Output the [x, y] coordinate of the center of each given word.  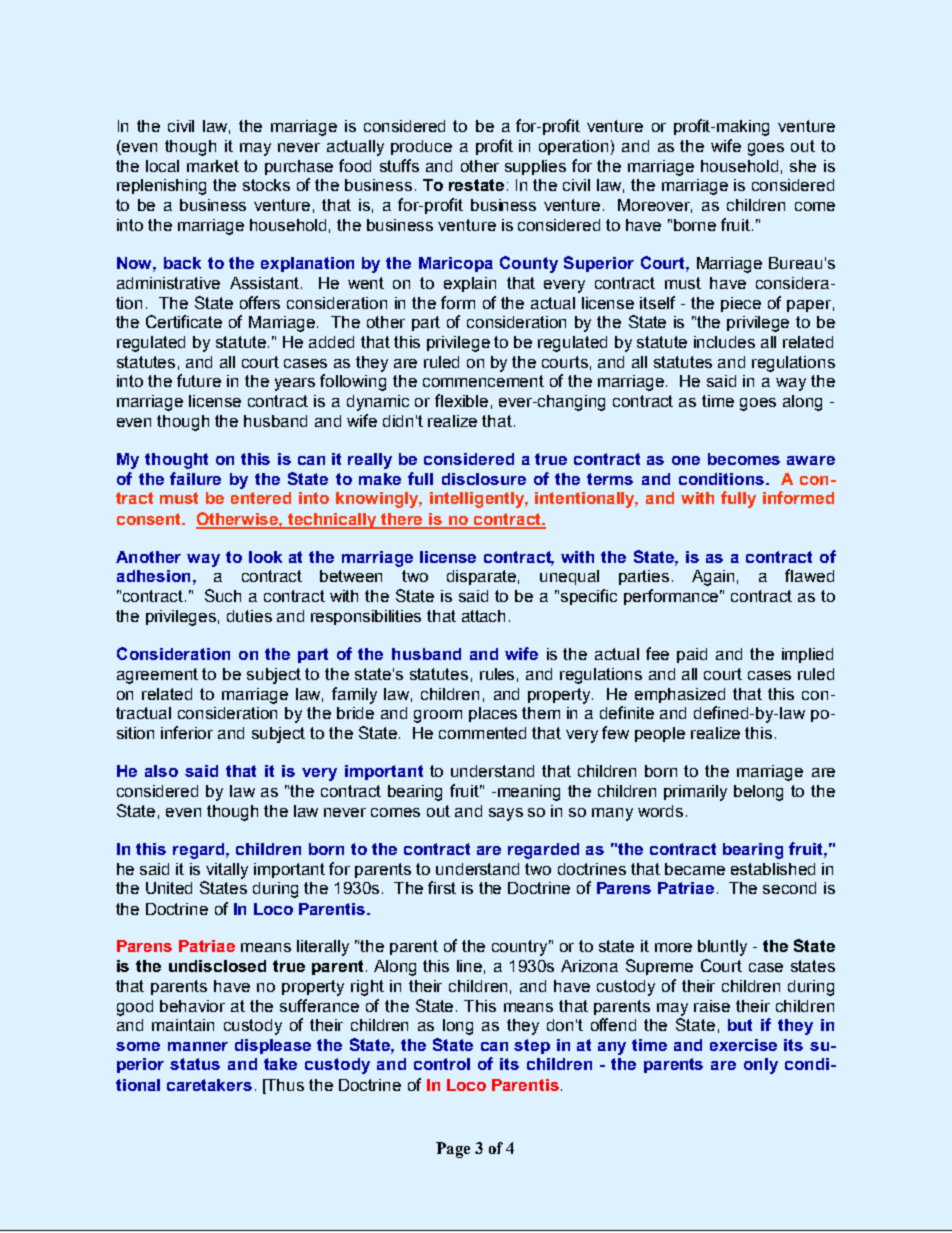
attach [483, 616]
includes [724, 342]
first [442, 887]
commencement [483, 381]
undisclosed [217, 966]
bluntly [722, 948]
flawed [809, 575]
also [161, 771]
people [660, 734]
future [199, 380]
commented [482, 733]
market [213, 166]
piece [741, 304]
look [265, 557]
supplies [535, 167]
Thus [284, 1086]
